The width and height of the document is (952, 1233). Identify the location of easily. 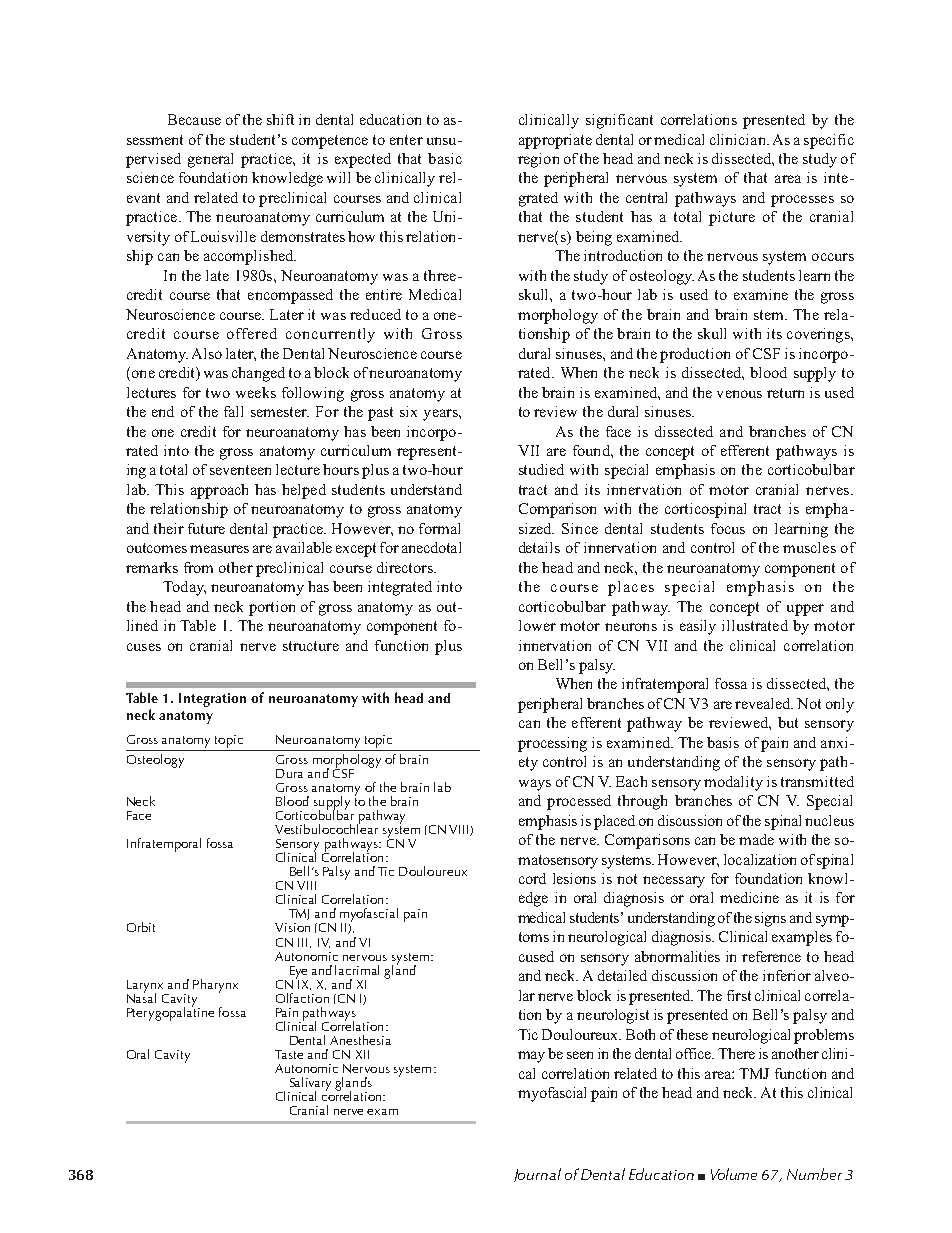
(698, 627).
